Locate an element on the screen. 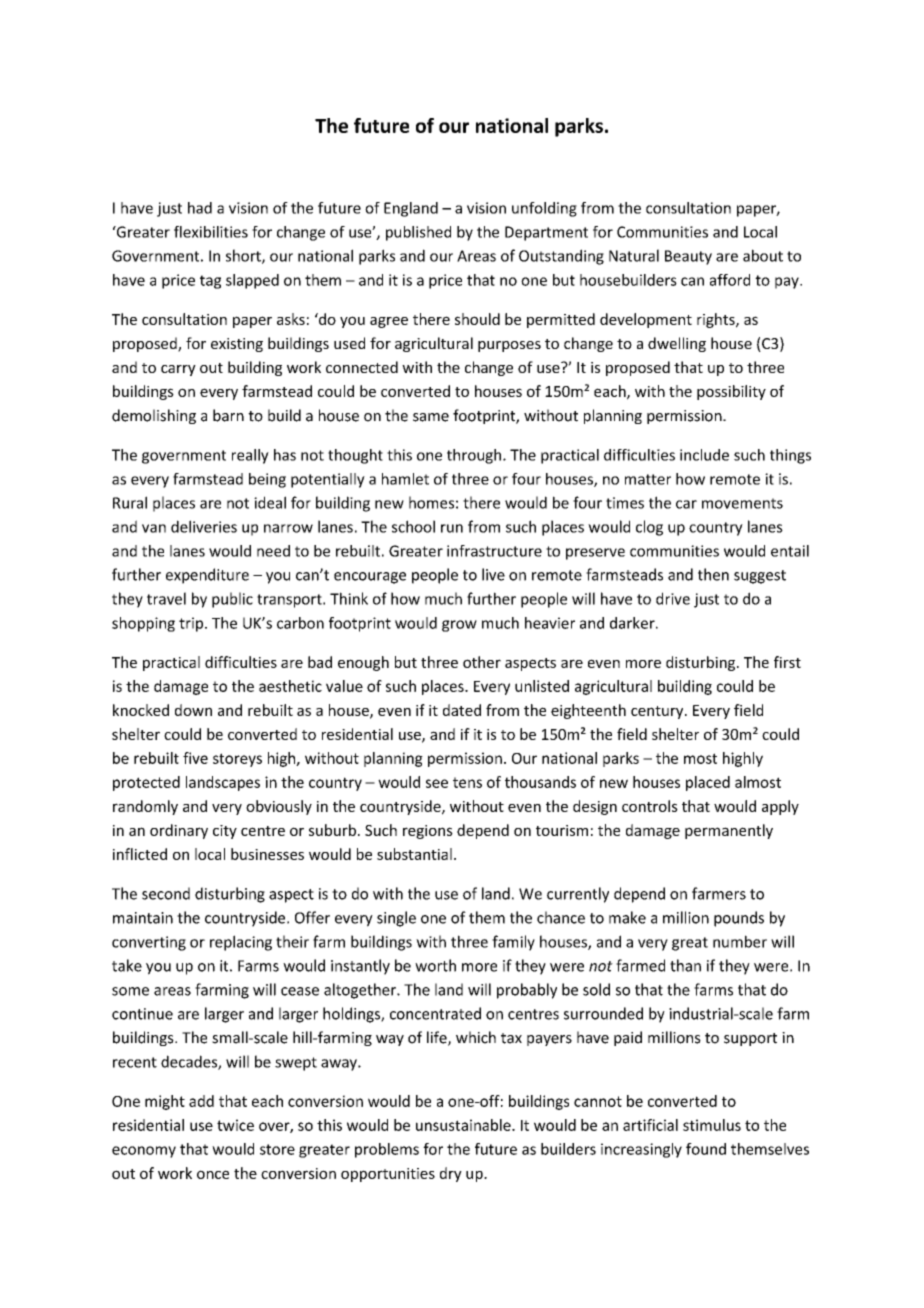  twice is located at coordinates (235, 1125).
